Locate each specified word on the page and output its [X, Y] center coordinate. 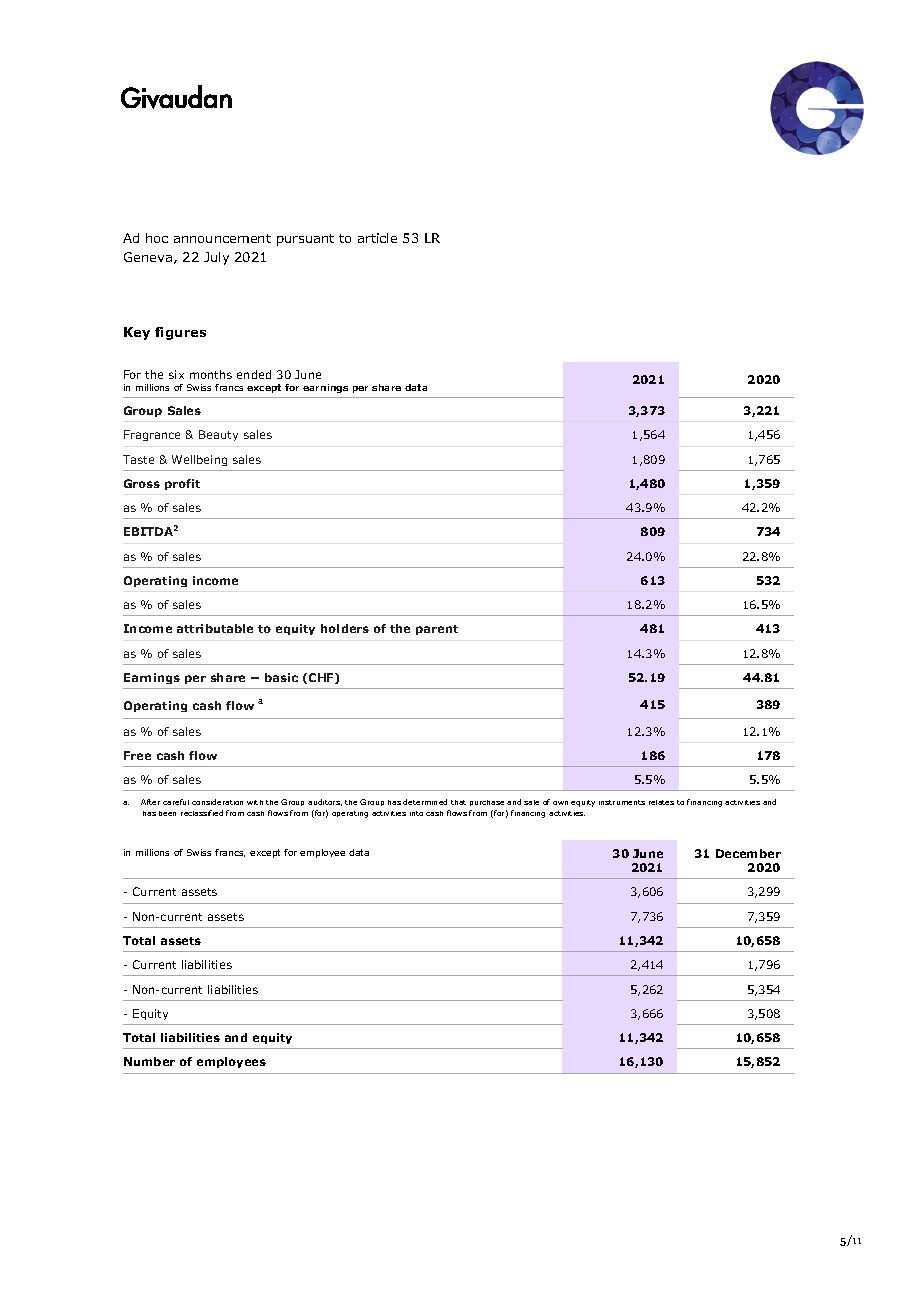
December [748, 853]
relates [661, 802]
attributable [215, 628]
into [416, 813]
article [377, 238]
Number [149, 1061]
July [216, 258]
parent [437, 630]
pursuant [305, 240]
